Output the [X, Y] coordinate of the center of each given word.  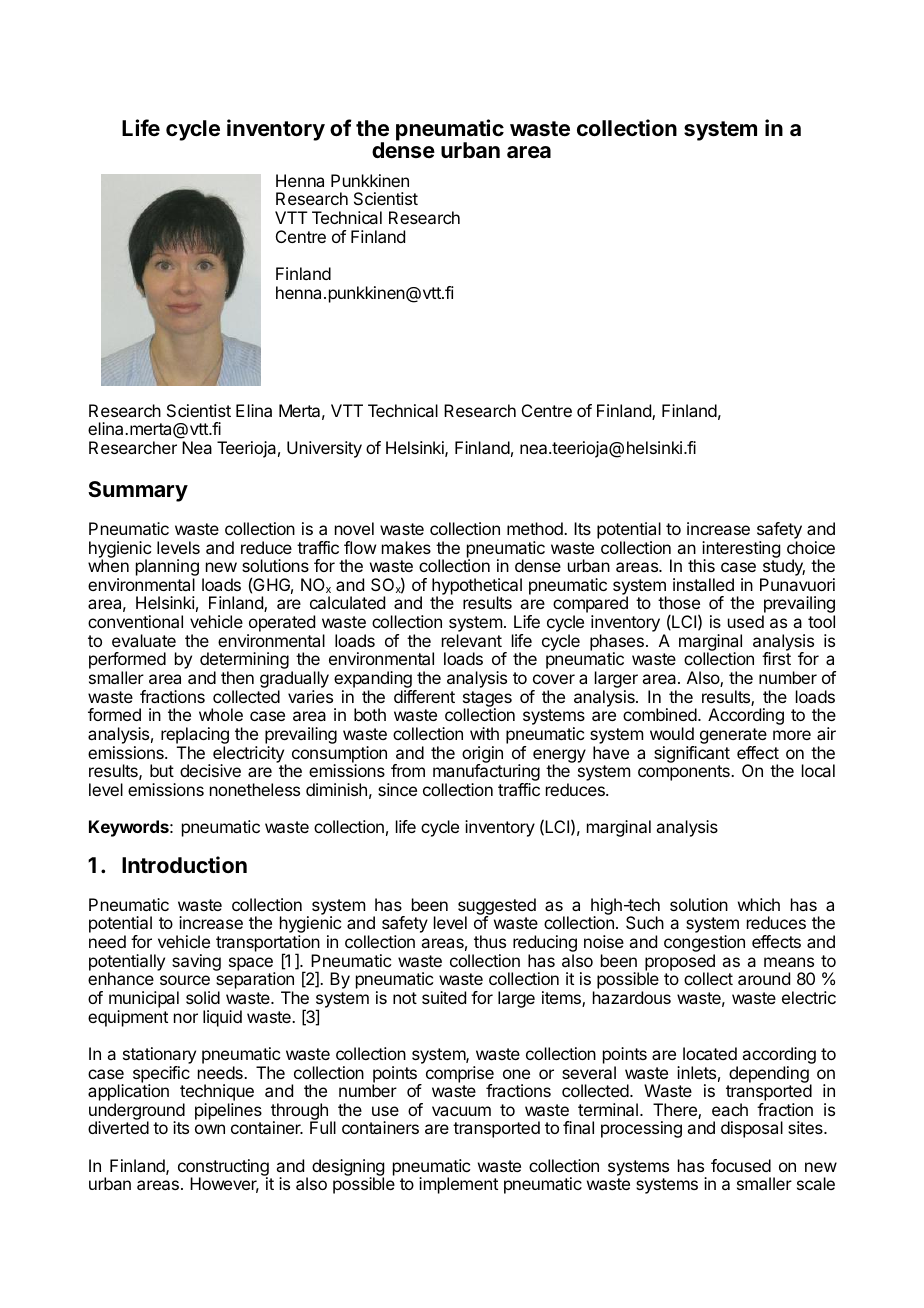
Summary [138, 491]
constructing [223, 1168]
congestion [704, 945]
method [536, 528]
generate [733, 737]
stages [487, 700]
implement [458, 1185]
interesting [741, 550]
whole [221, 714]
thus [490, 941]
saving [196, 962]
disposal [752, 1129]
